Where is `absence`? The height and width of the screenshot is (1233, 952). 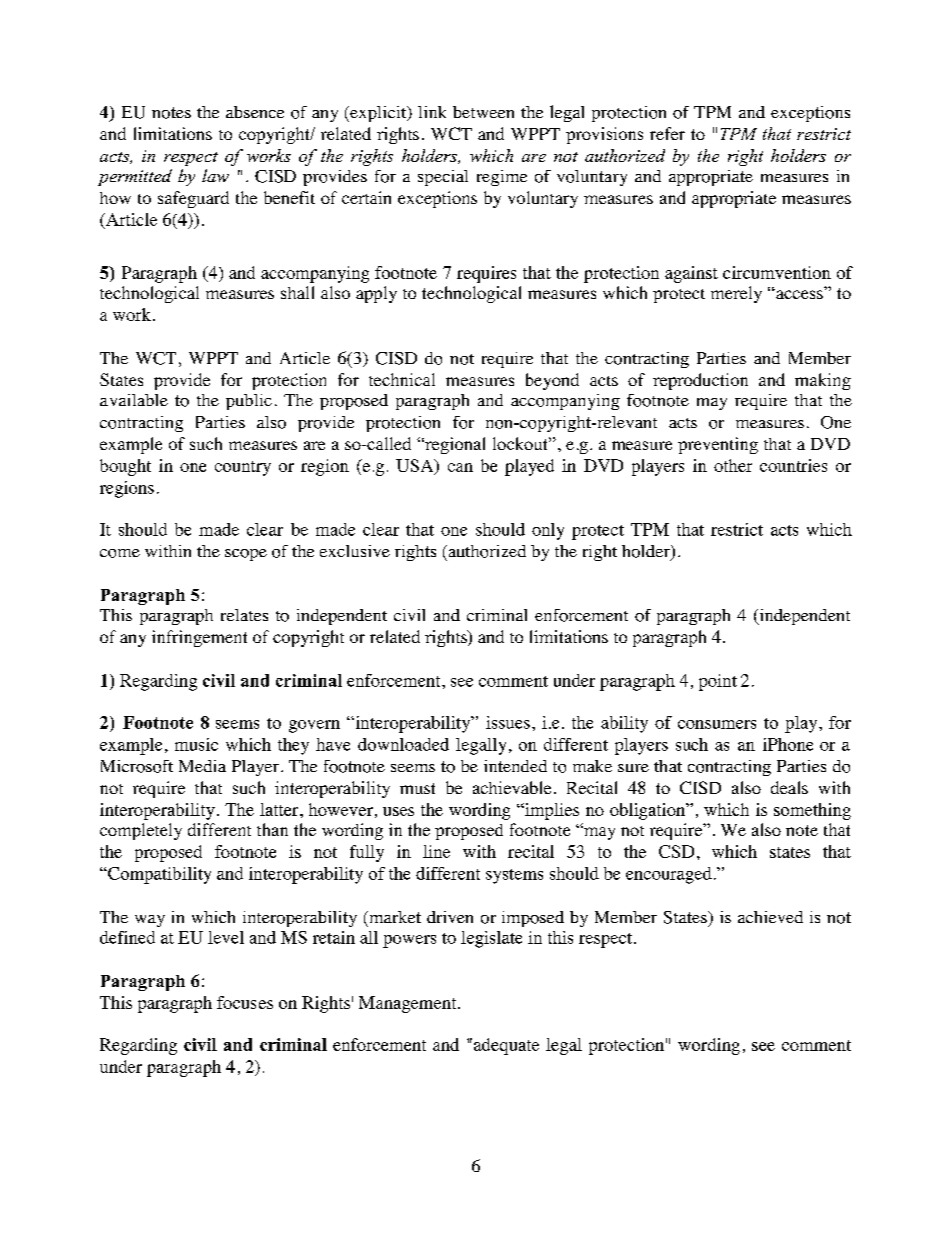
absence is located at coordinates (255, 112).
